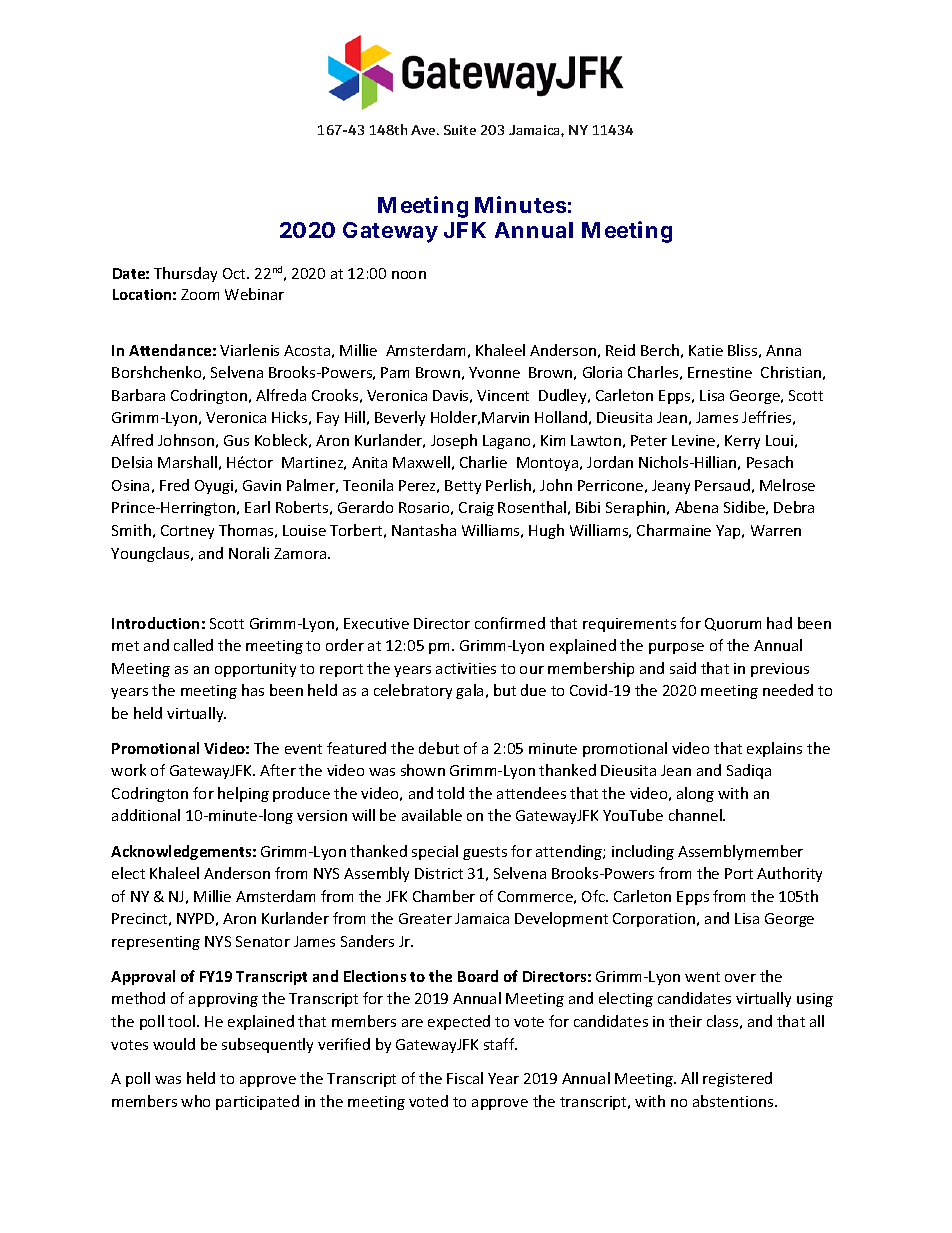  Describe the element at coordinates (195, 1101) in the screenshot. I see `who` at that location.
